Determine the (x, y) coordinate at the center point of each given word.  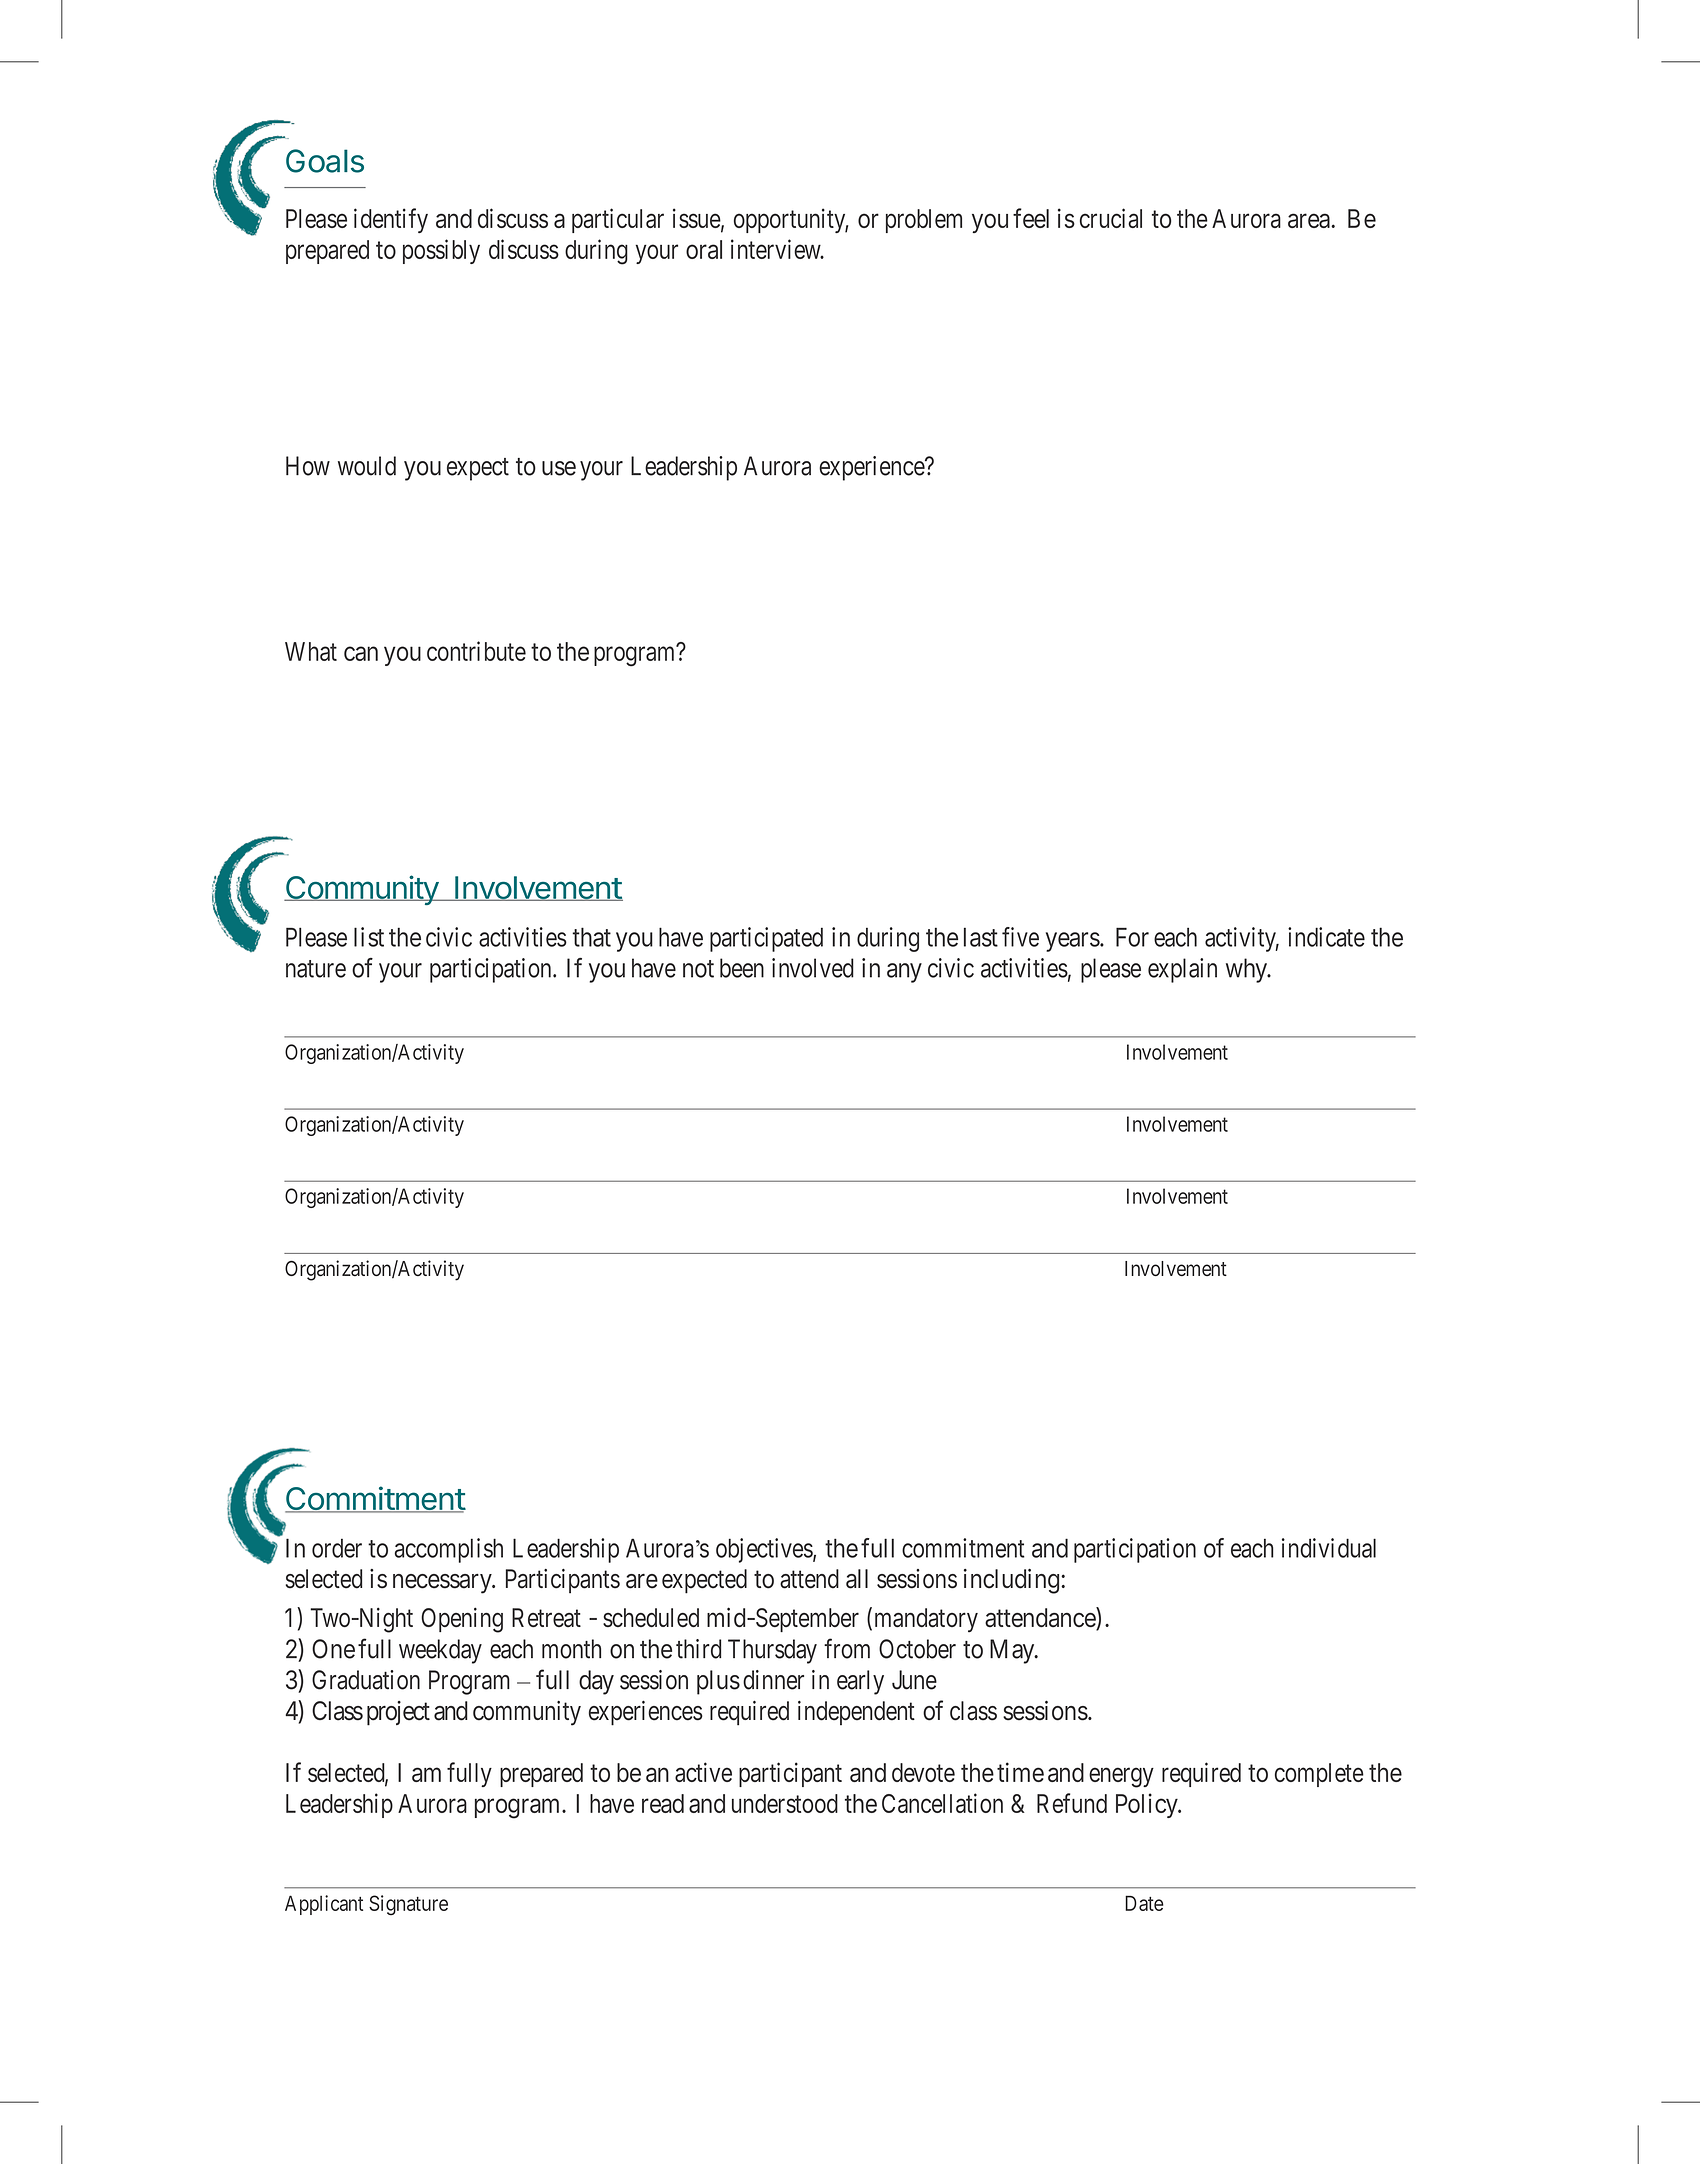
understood (785, 1803)
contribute (476, 651)
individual (1329, 1548)
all (857, 1579)
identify (391, 220)
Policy (1148, 1805)
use (559, 468)
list (369, 937)
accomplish (449, 1550)
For (1132, 937)
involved (813, 968)
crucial (1111, 218)
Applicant (324, 1905)
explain (1182, 970)
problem (924, 221)
